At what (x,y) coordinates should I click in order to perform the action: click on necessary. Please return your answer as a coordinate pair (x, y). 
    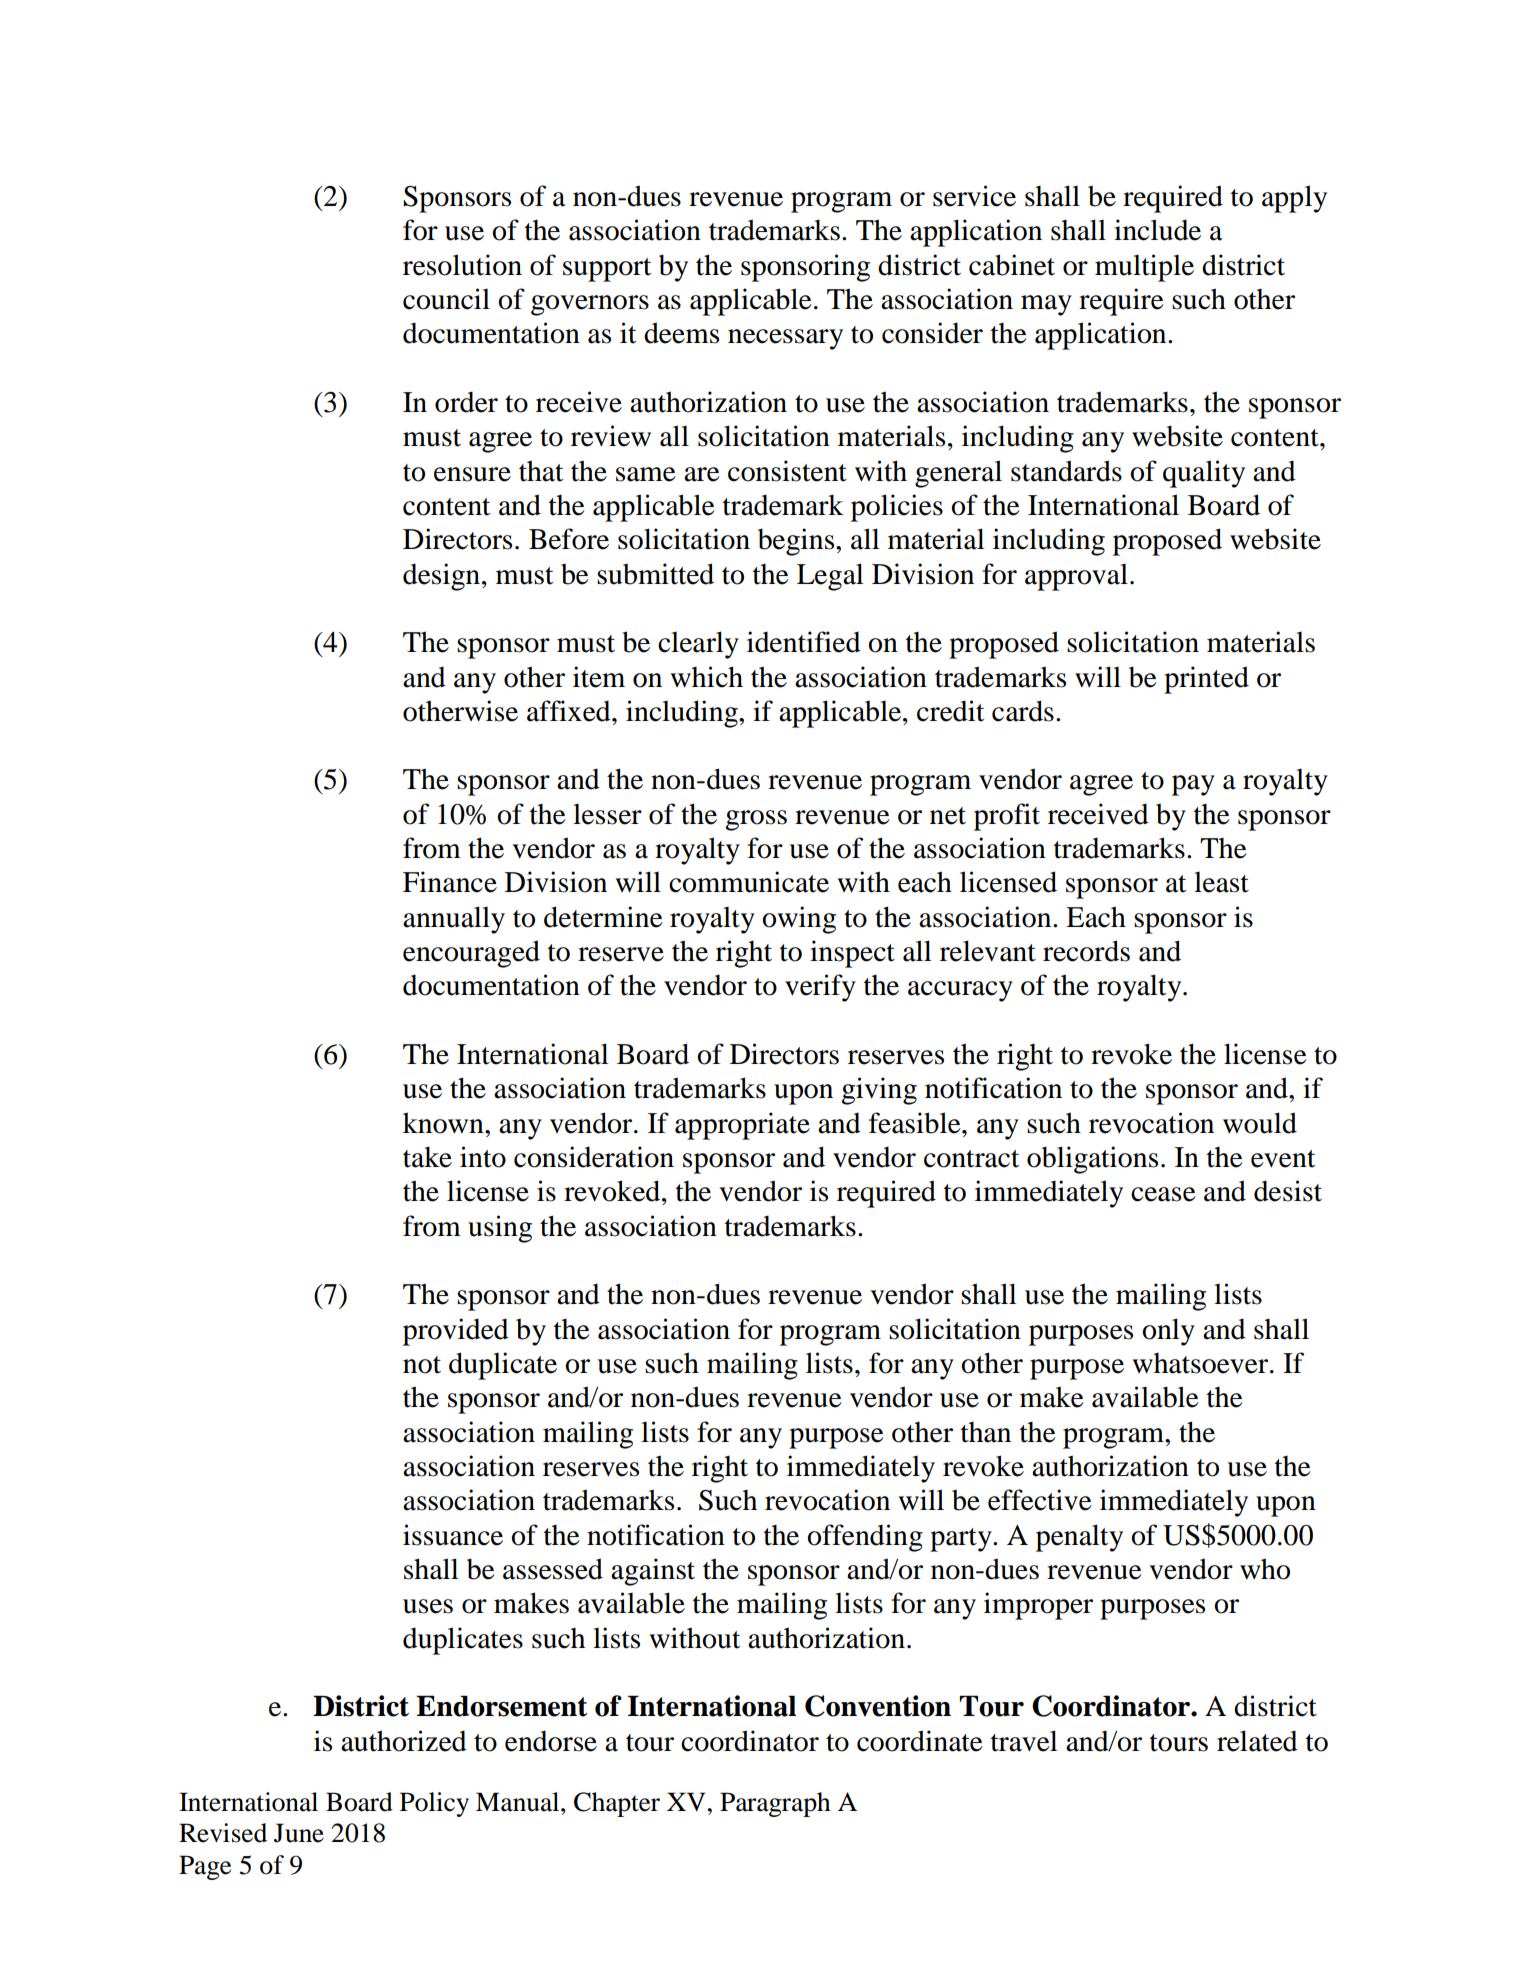
    Looking at the image, I should click on (785, 339).
